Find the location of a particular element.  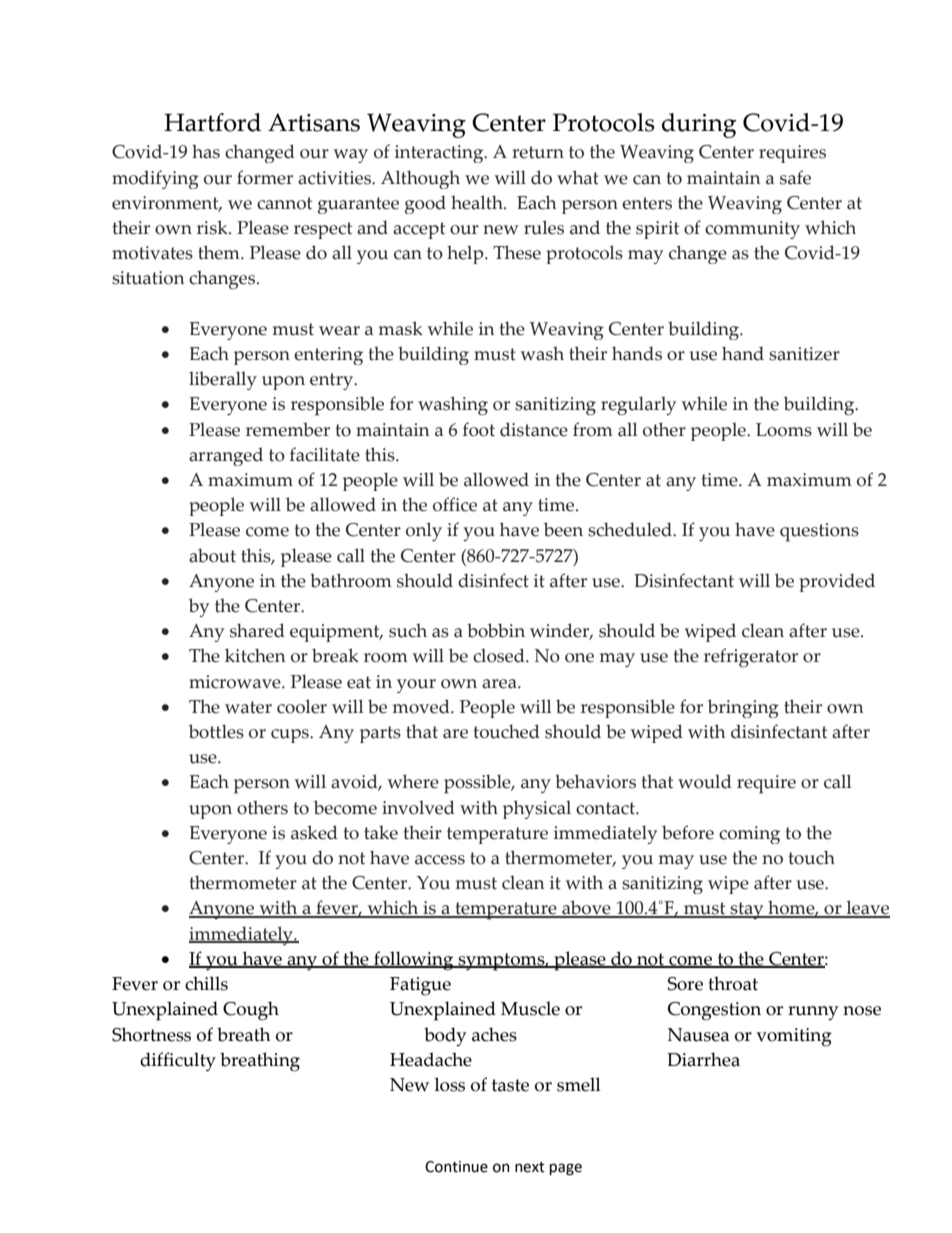

closed is located at coordinates (500, 655).
